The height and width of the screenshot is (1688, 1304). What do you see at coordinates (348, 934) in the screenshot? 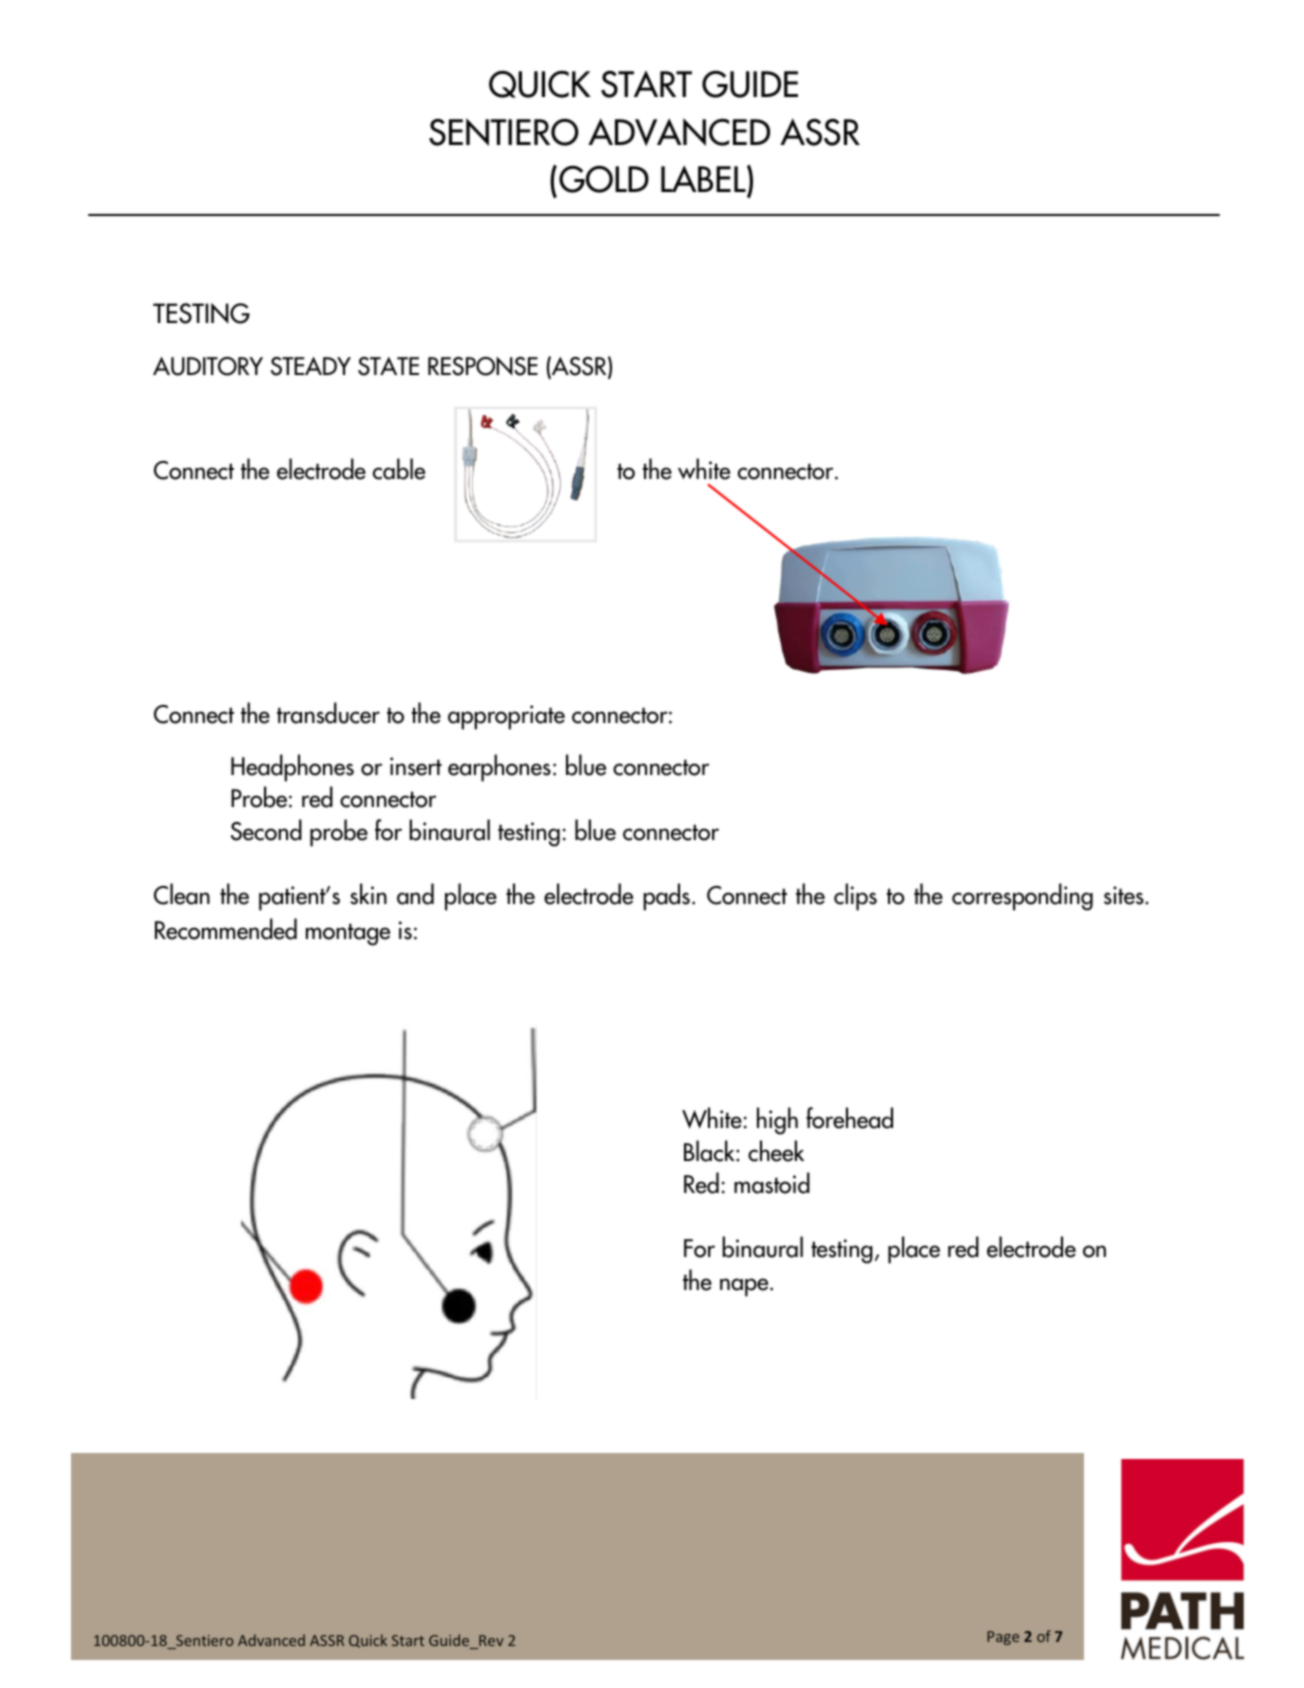
I see `montage` at bounding box center [348, 934].
